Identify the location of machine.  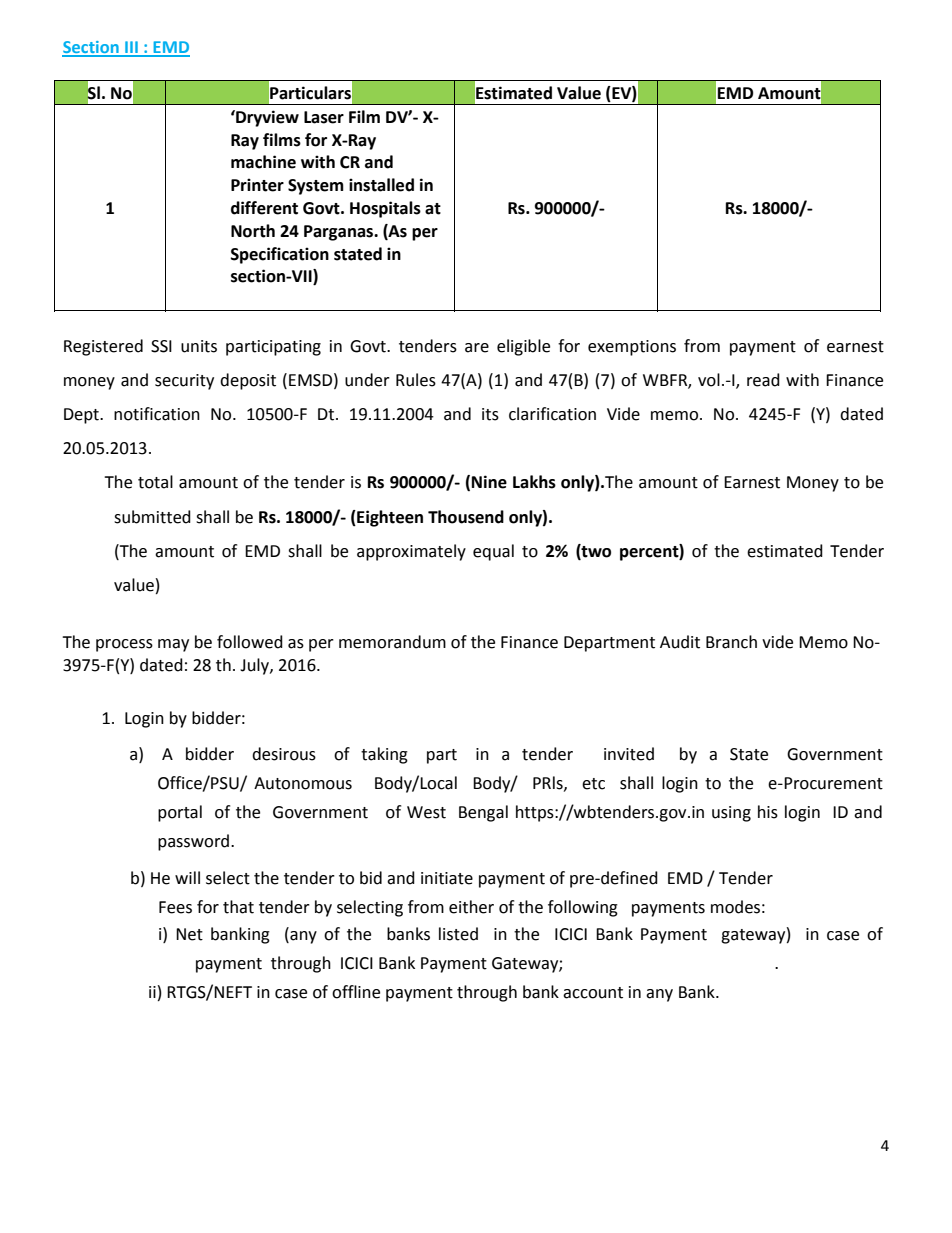
(263, 162).
